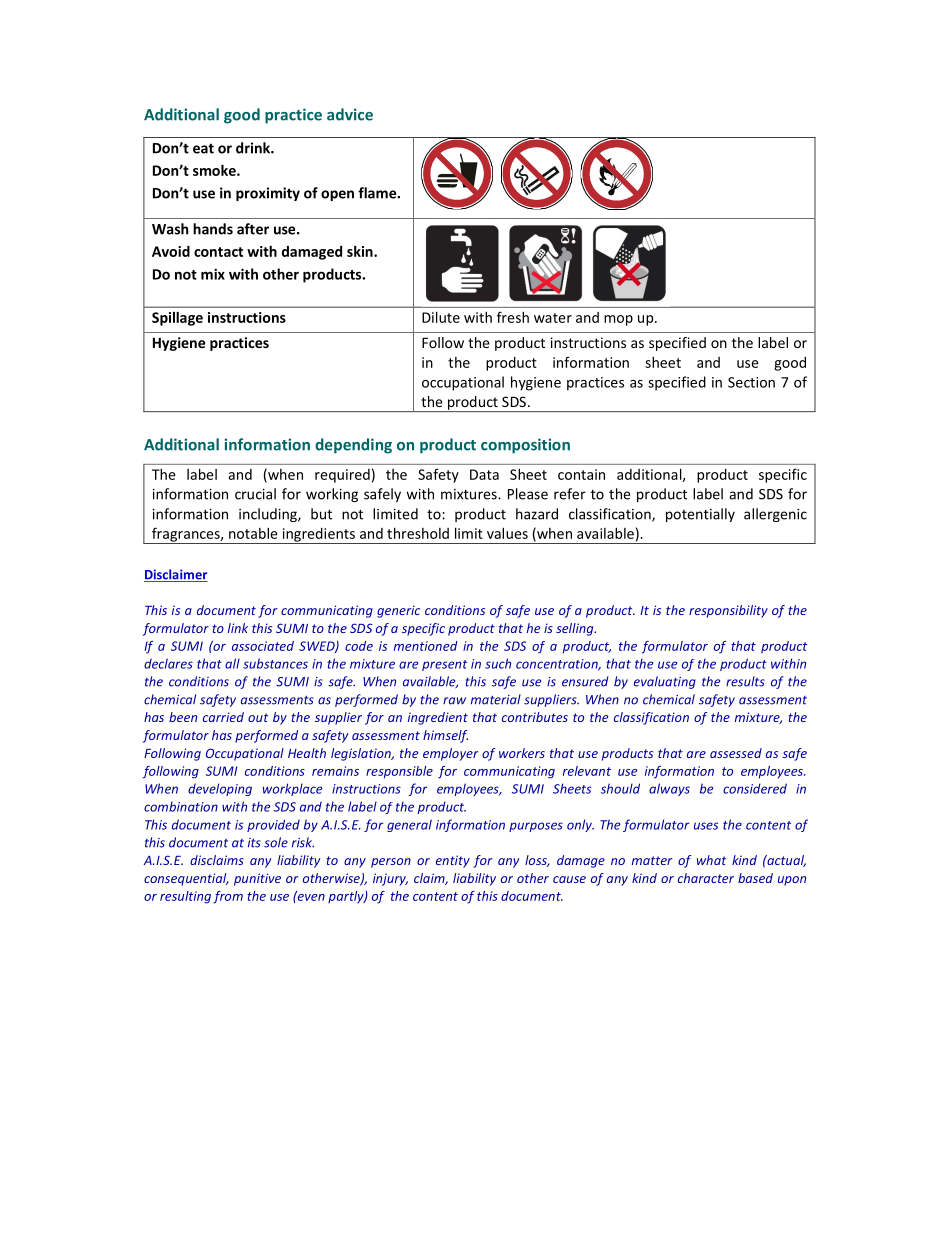 The width and height of the screenshot is (952, 1233). What do you see at coordinates (255, 494) in the screenshot?
I see `crucial` at bounding box center [255, 494].
